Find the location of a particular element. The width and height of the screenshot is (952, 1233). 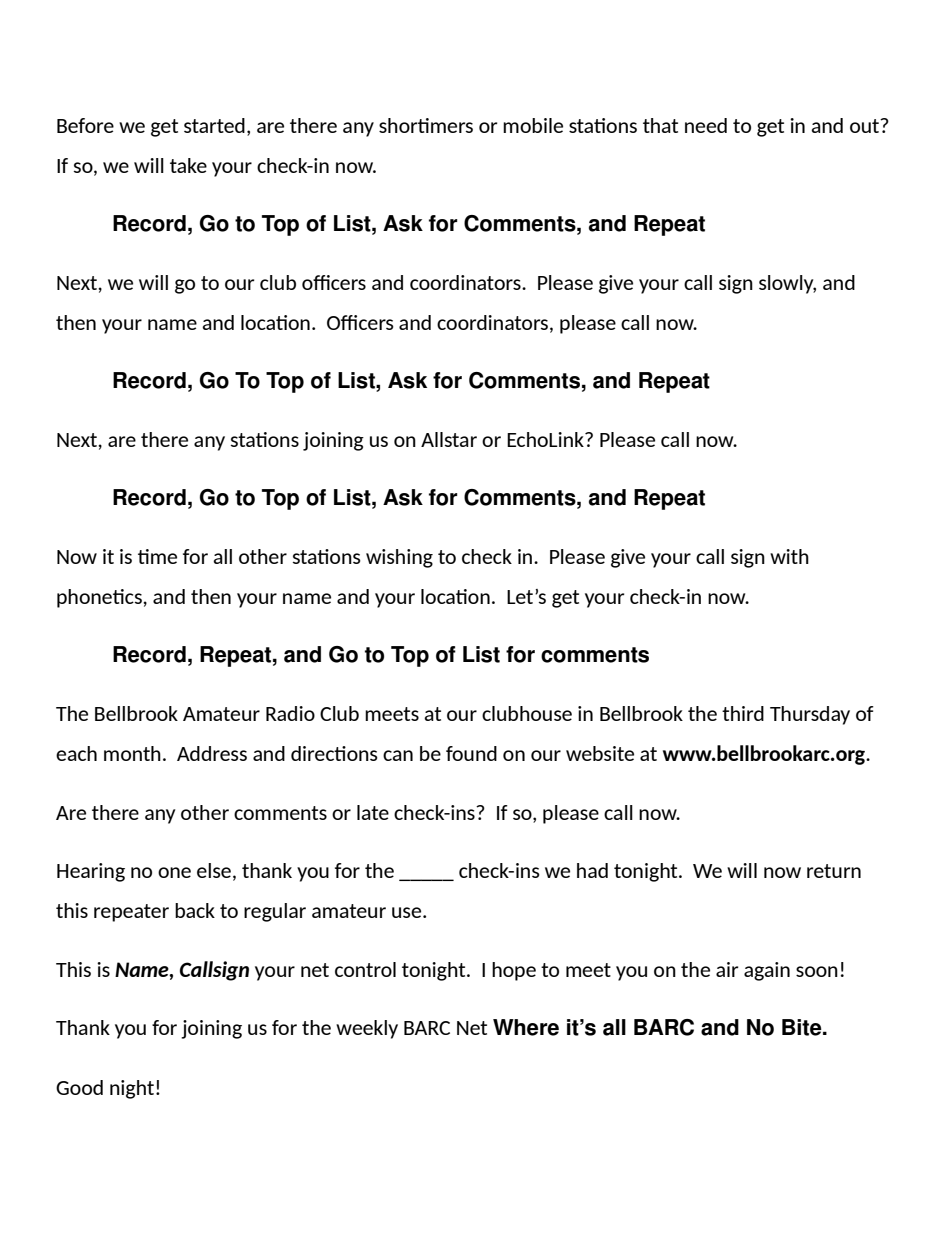

mobile is located at coordinates (533, 125).
